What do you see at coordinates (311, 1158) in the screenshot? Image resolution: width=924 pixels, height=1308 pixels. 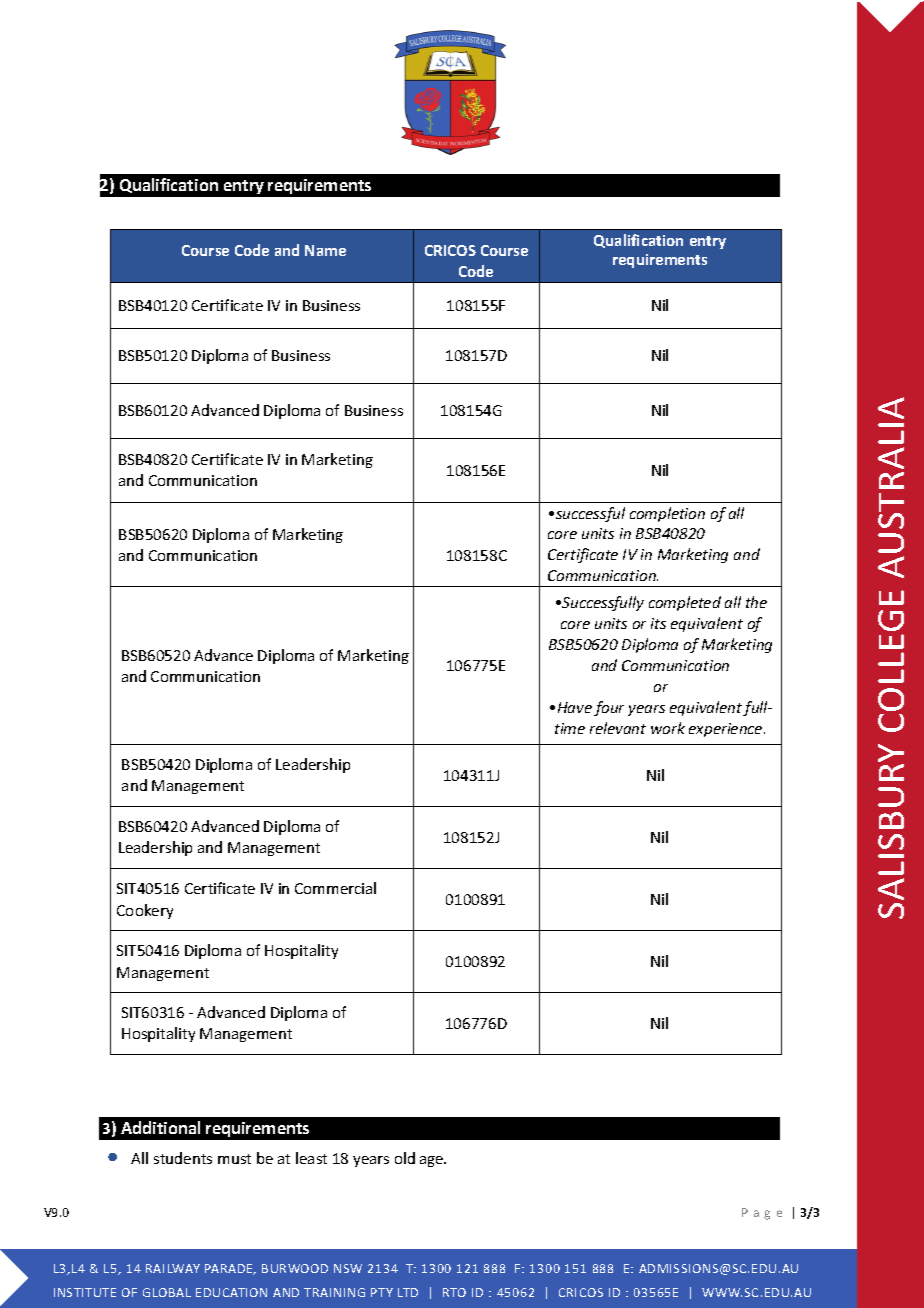 I see `least` at bounding box center [311, 1158].
